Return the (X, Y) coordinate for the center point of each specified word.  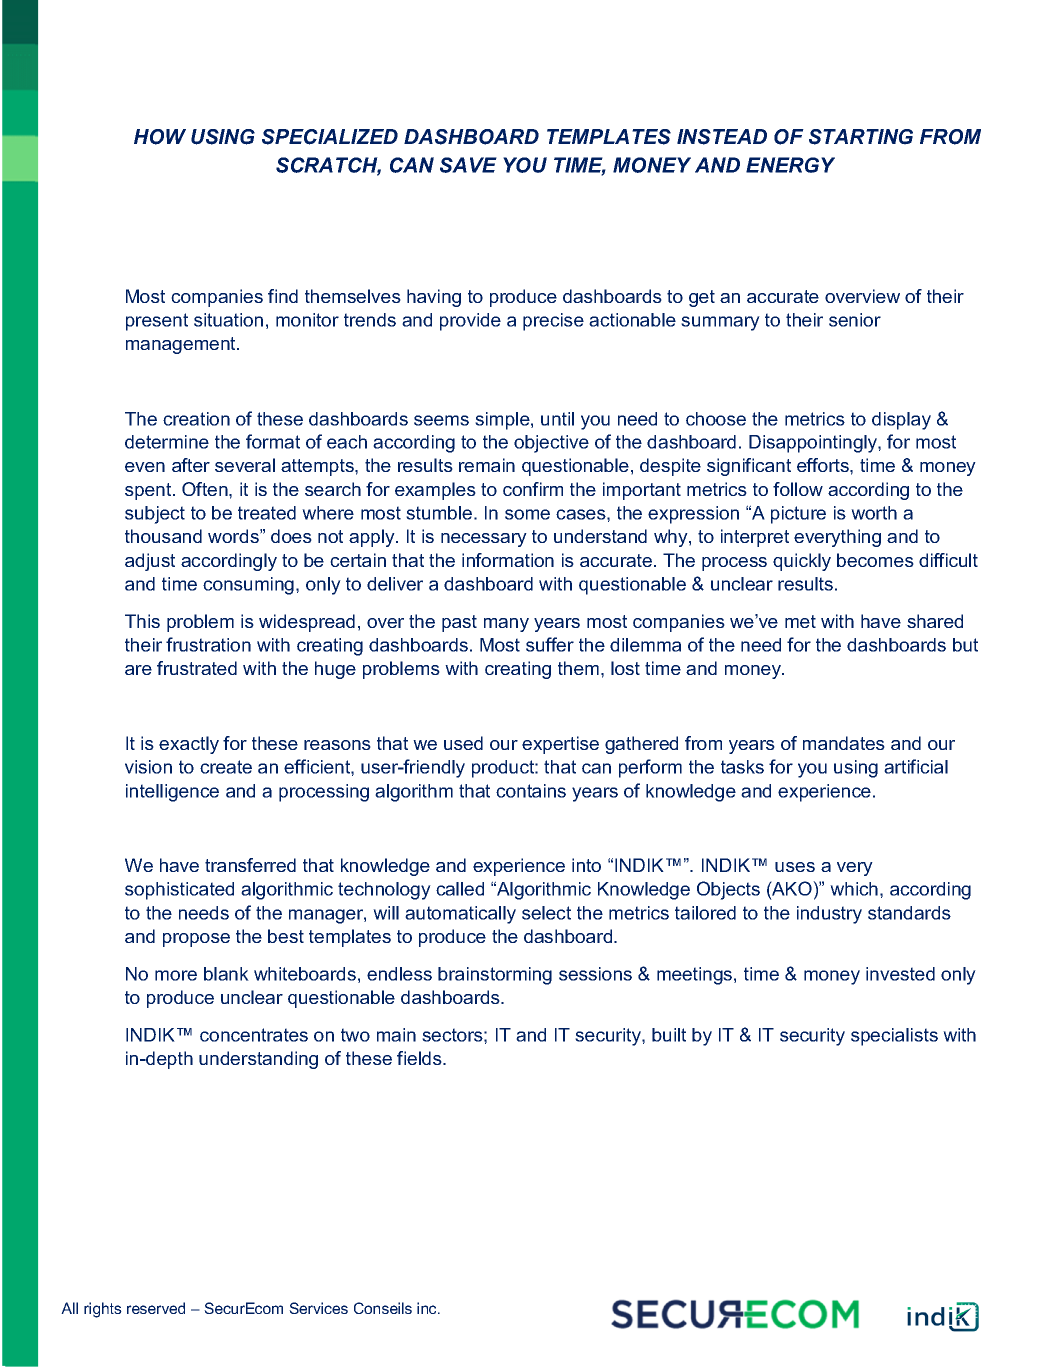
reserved (156, 1308)
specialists (894, 1037)
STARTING (861, 137)
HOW (160, 137)
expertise (560, 745)
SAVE (468, 165)
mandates (844, 743)
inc (428, 1308)
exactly (189, 745)
